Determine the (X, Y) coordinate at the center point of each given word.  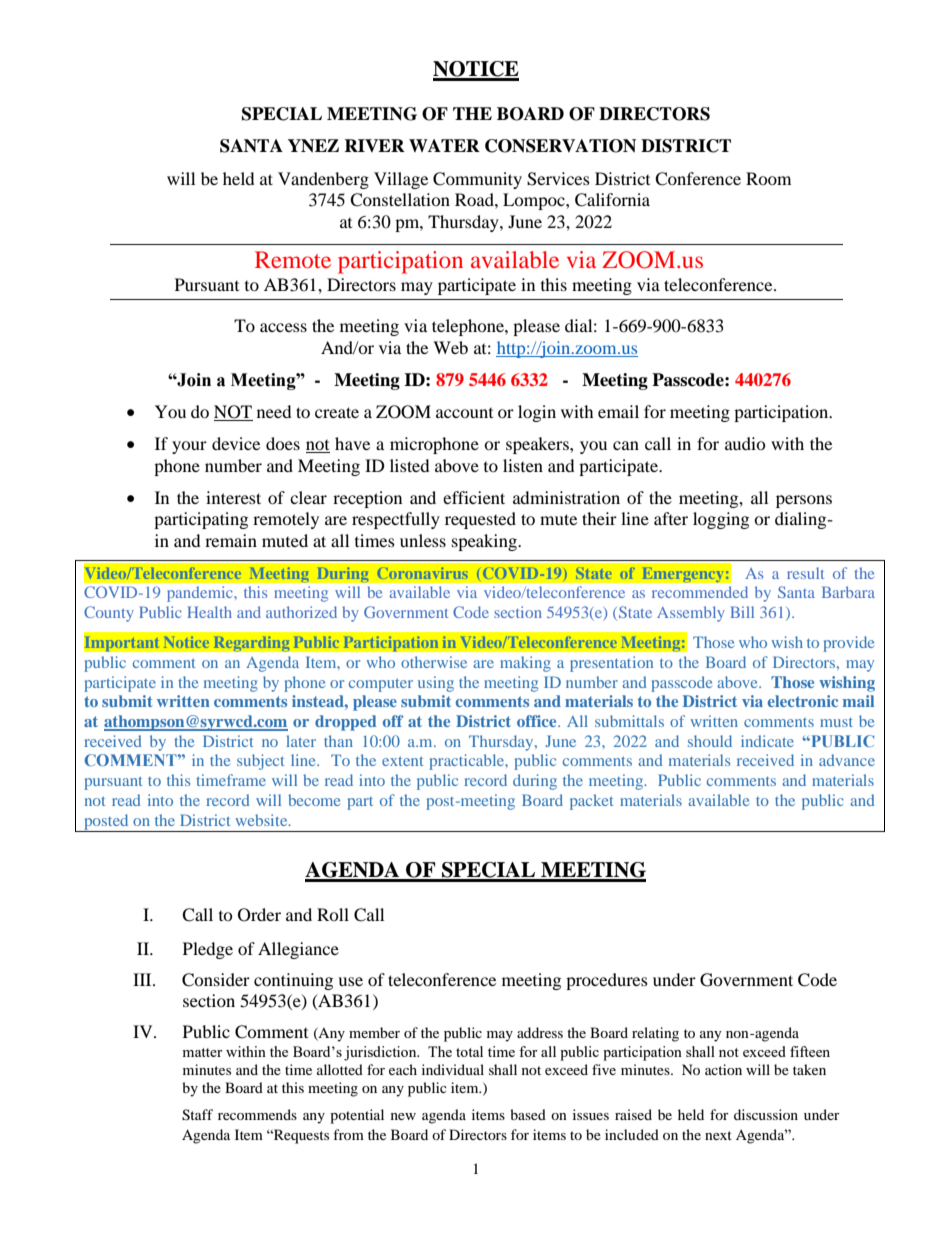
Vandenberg (323, 180)
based (528, 1114)
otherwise (434, 662)
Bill (742, 612)
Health (209, 612)
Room (768, 178)
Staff (197, 1115)
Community (477, 180)
